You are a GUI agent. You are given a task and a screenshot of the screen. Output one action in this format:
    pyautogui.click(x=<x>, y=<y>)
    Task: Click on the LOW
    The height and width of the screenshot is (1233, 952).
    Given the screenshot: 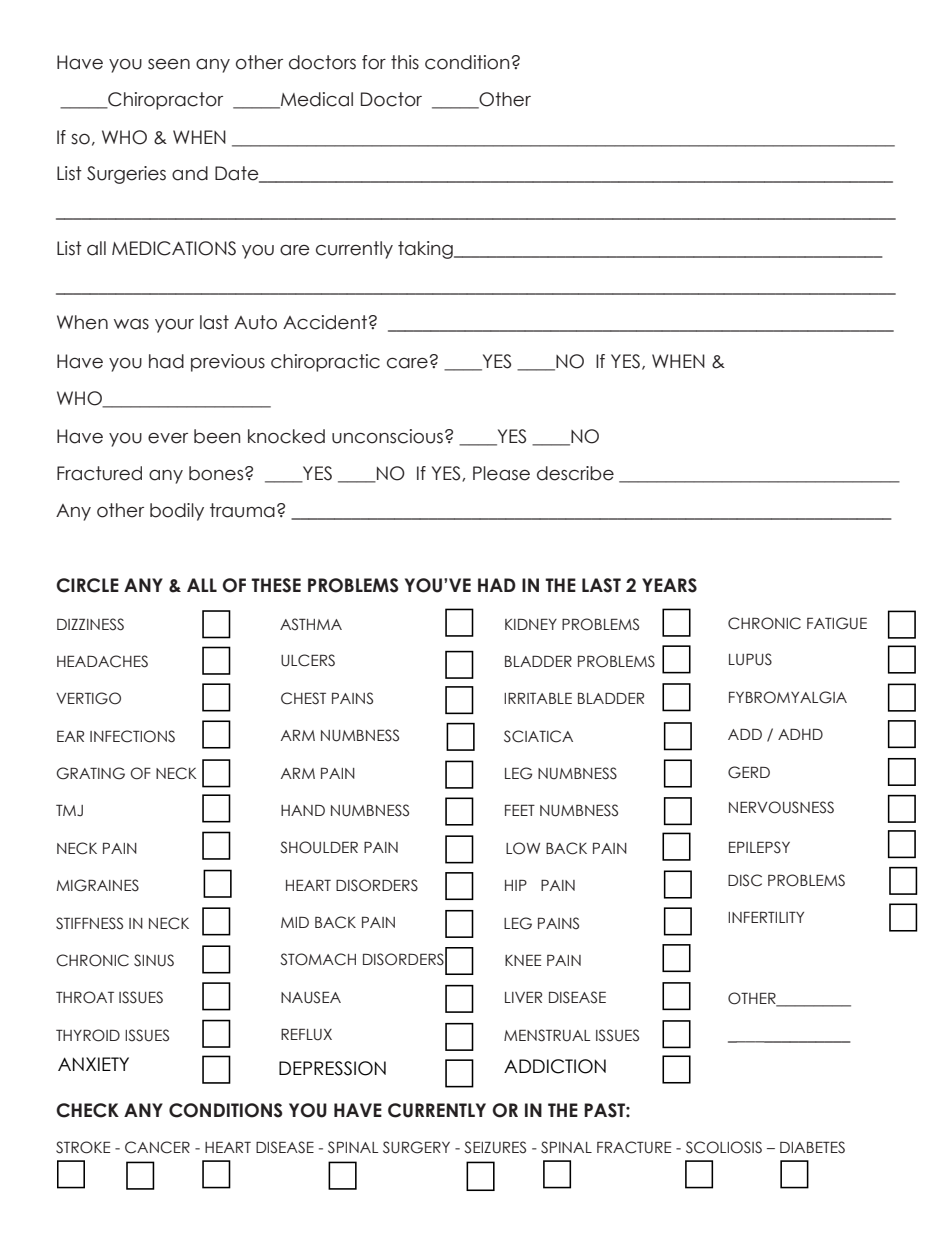 What is the action you would take?
    pyautogui.click(x=523, y=848)
